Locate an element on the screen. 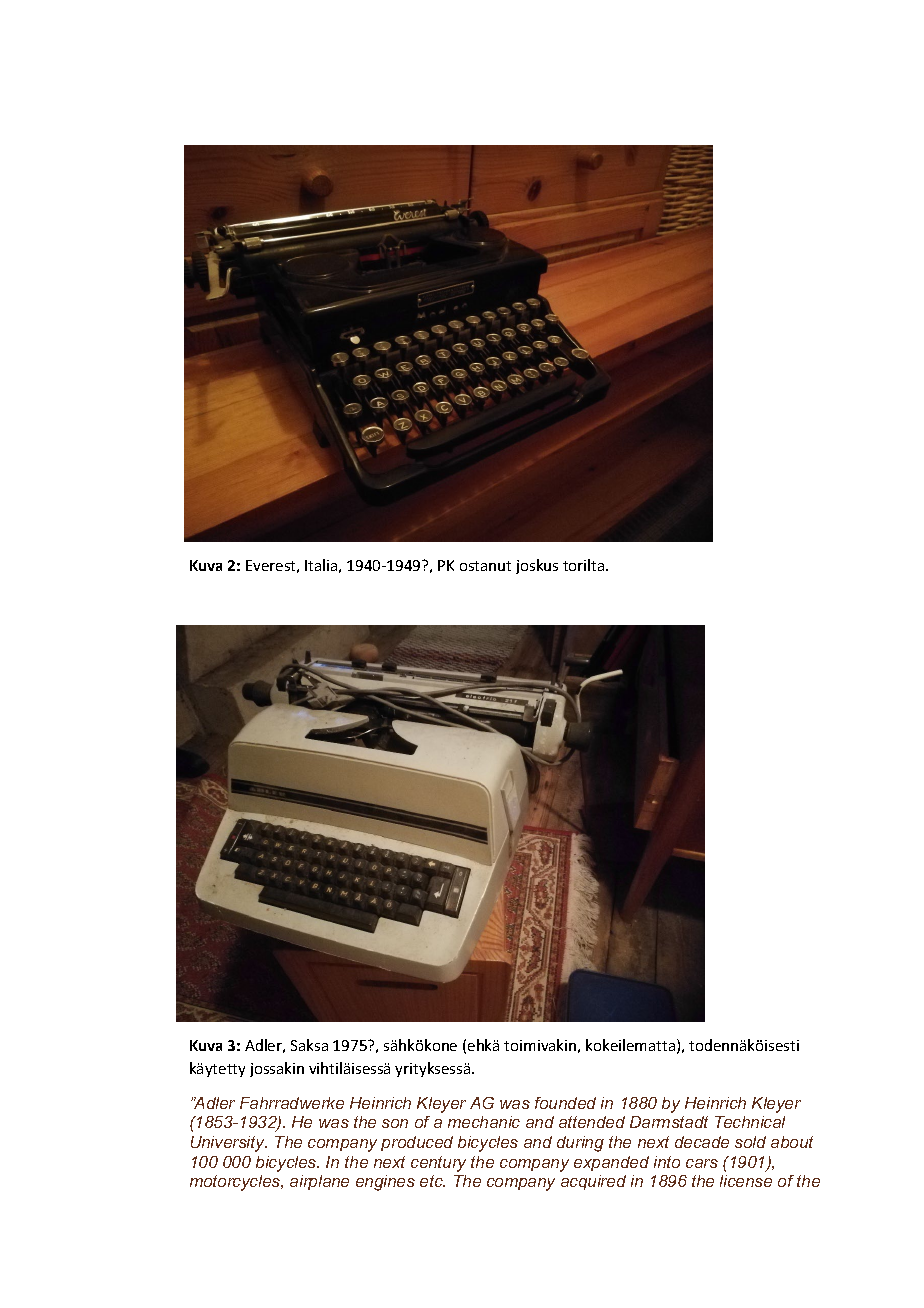 The image size is (924, 1308). founded is located at coordinates (565, 1103).
